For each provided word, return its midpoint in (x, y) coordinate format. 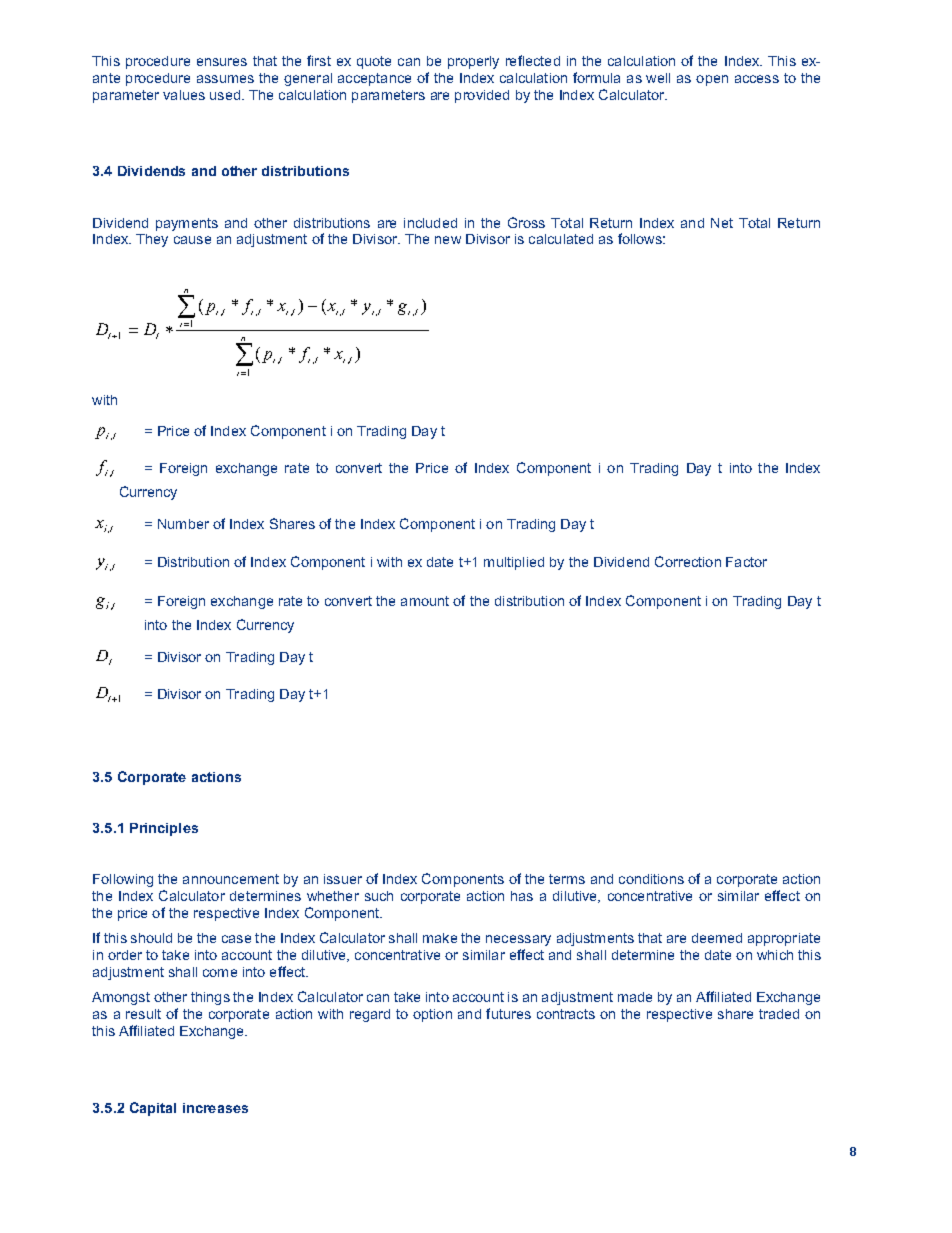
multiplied (514, 563)
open (712, 80)
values (184, 95)
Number (183, 524)
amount (425, 601)
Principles (164, 829)
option (432, 1015)
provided (482, 96)
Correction (688, 561)
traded (779, 1014)
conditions (651, 879)
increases (215, 1108)
